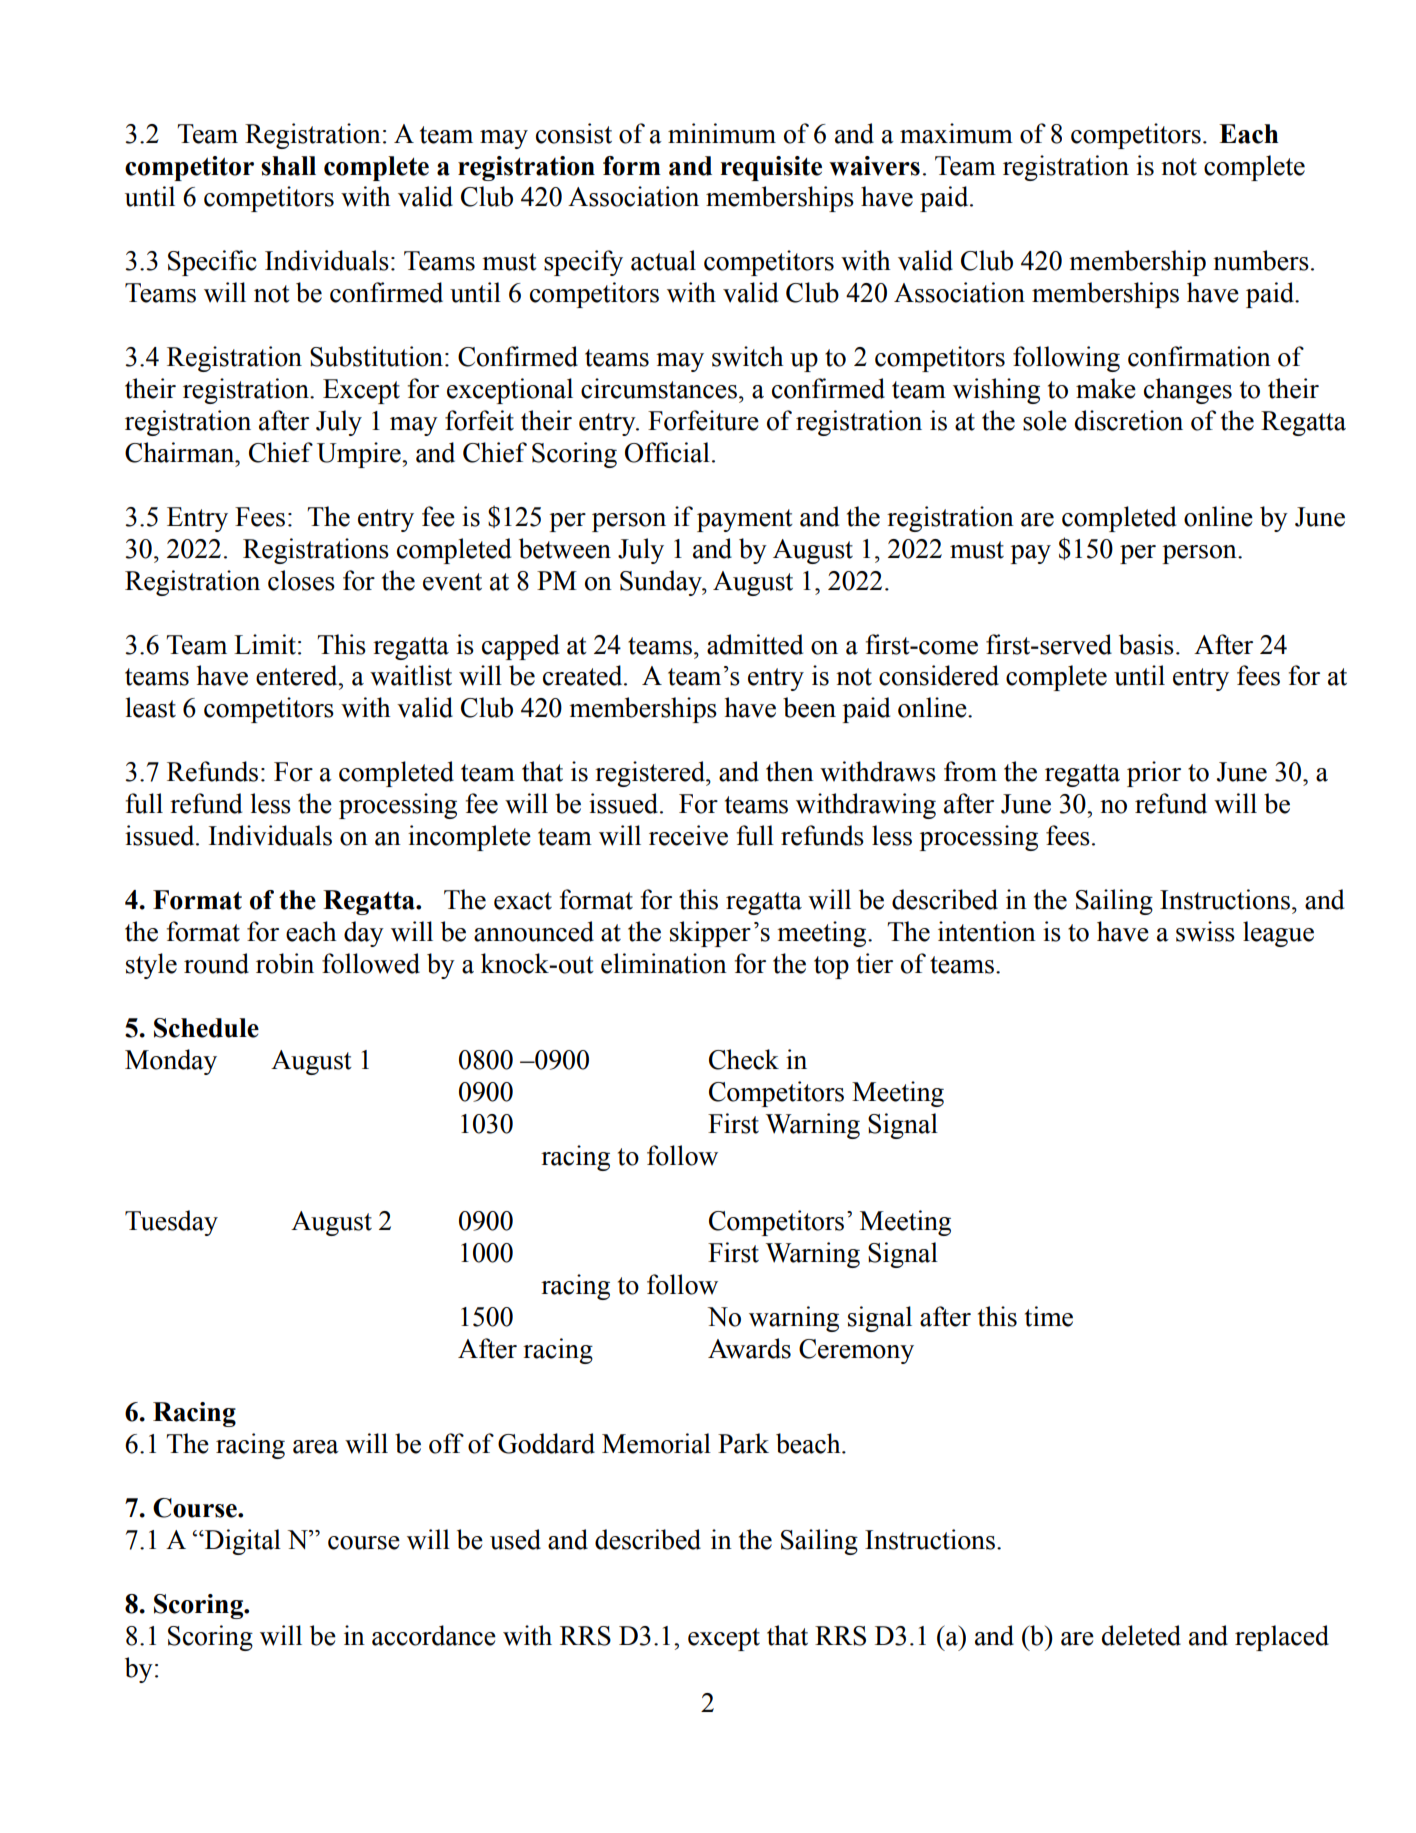 This page has height=1833, width=1416. What do you see at coordinates (744, 1059) in the page?
I see `Check` at bounding box center [744, 1059].
